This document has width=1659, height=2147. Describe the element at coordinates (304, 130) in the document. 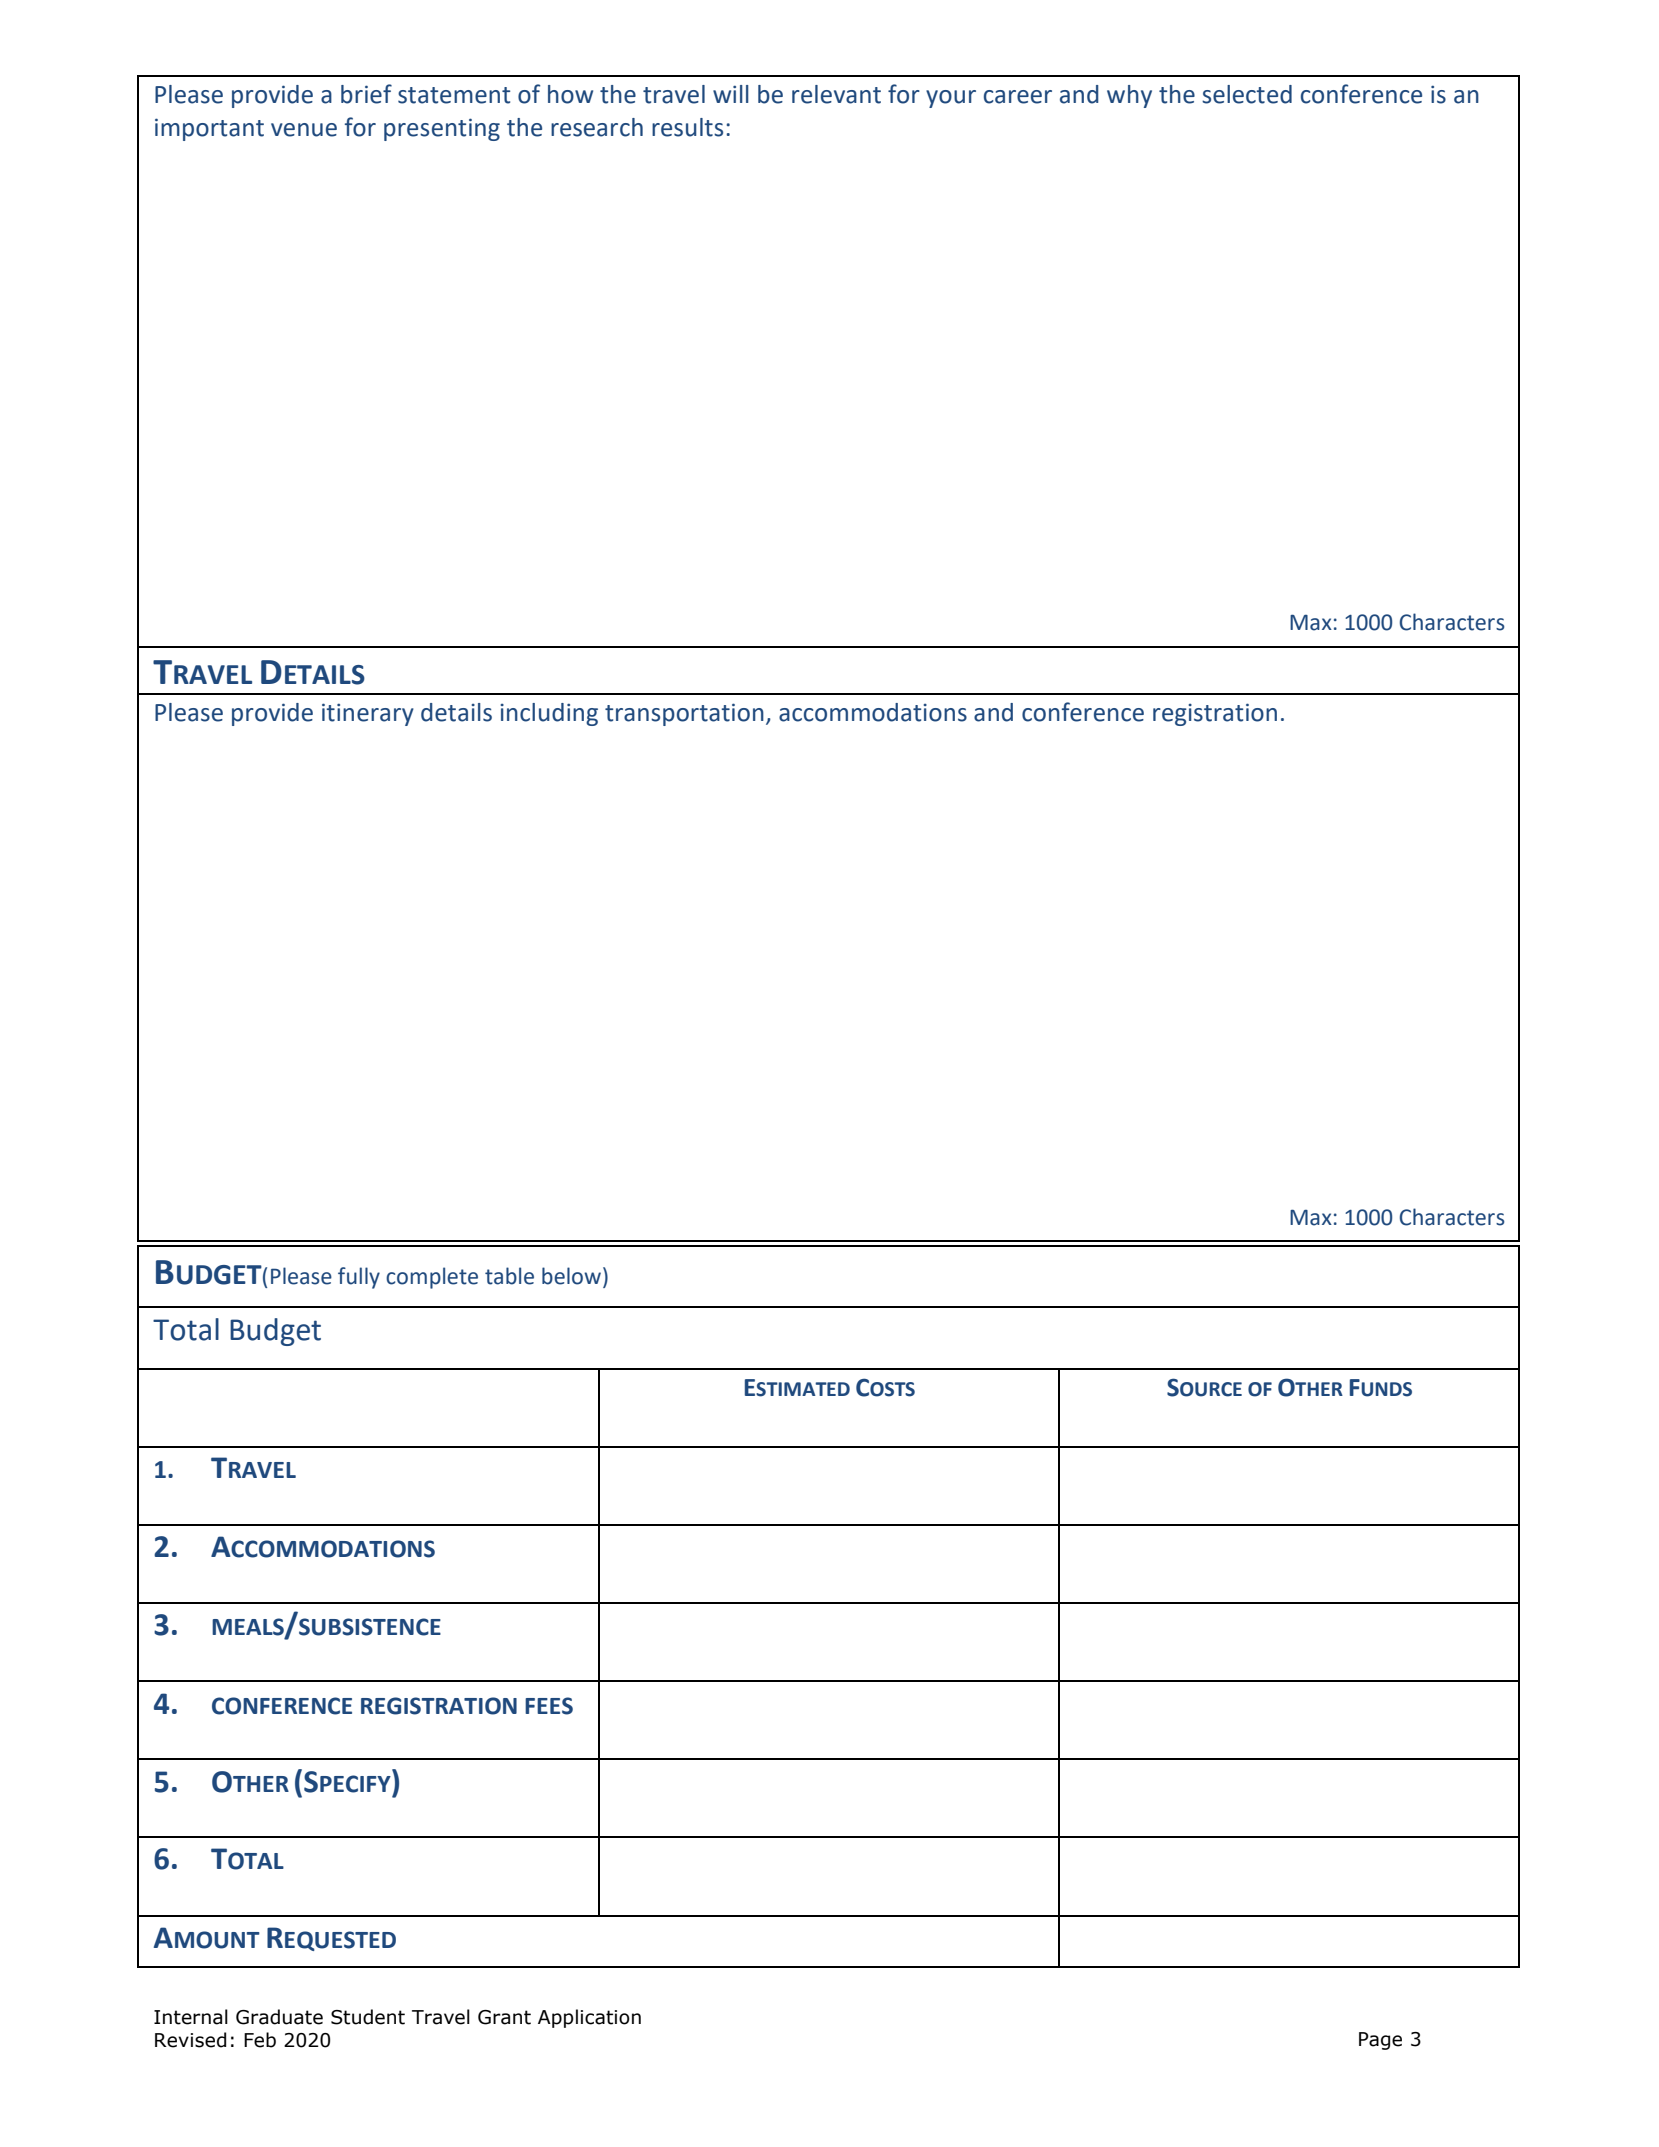

I see `venue` at that location.
